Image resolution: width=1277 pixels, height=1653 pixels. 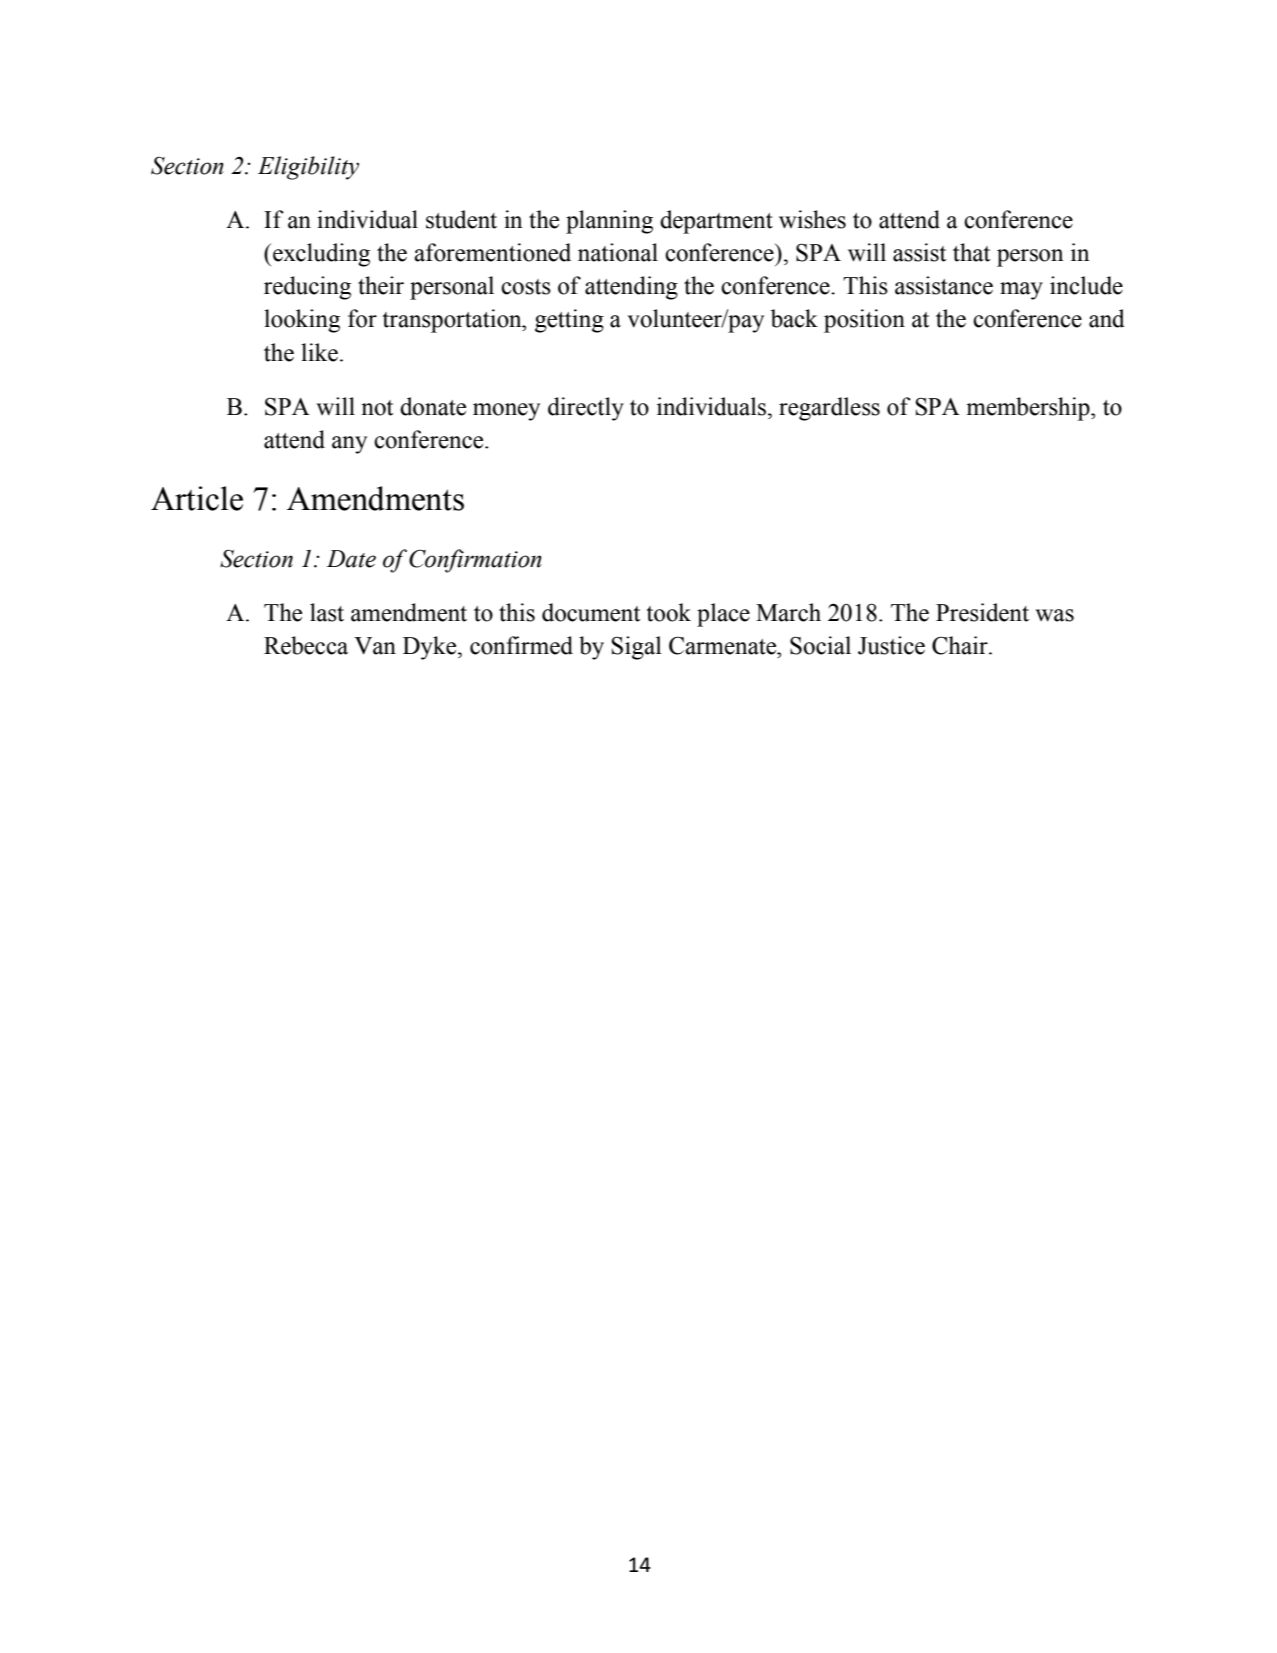 I want to click on Rebecca, so click(x=306, y=645).
